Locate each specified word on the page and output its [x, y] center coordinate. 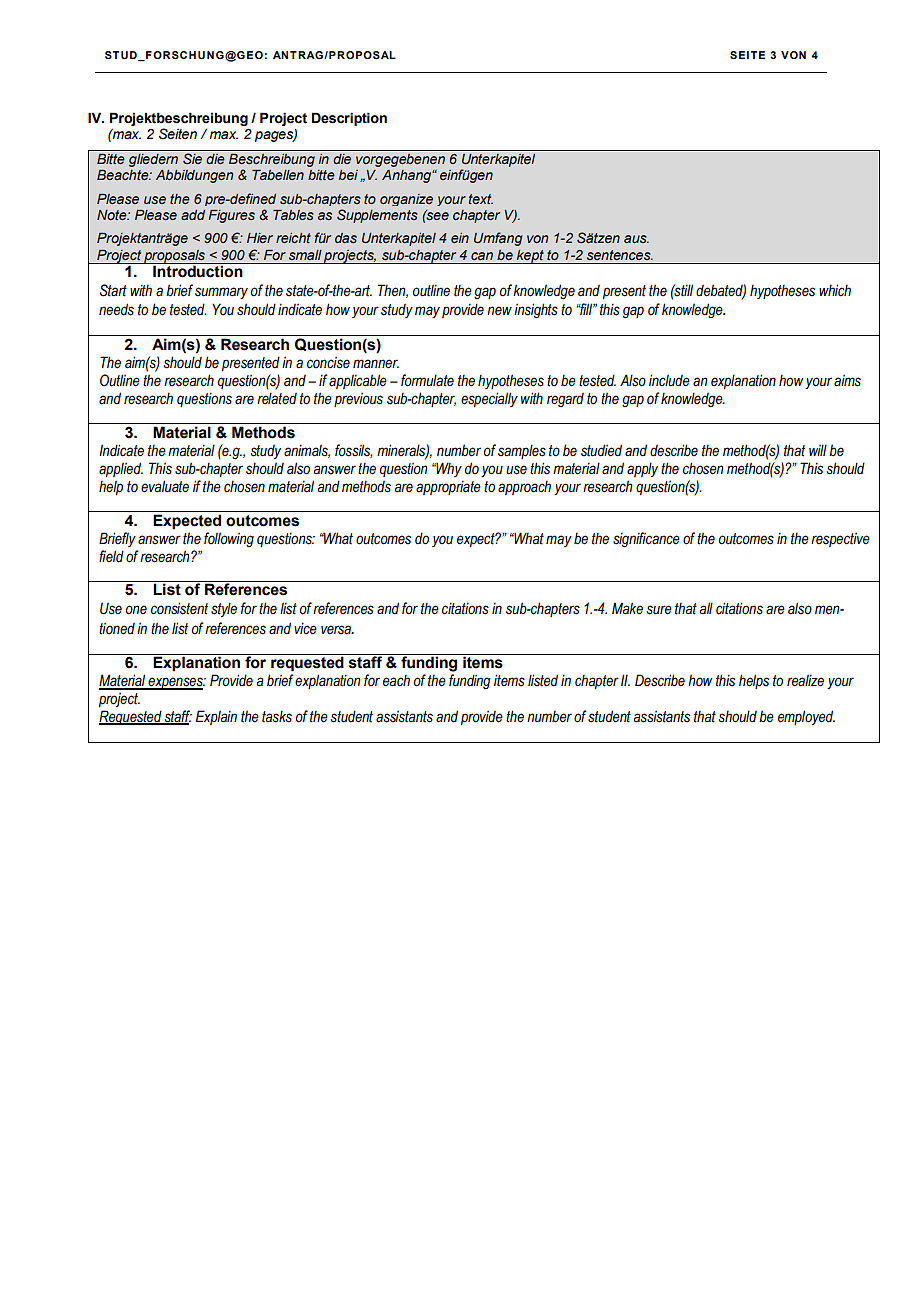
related [277, 398]
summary [221, 293]
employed [806, 717]
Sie [192, 158]
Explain [216, 717]
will [818, 450]
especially [489, 399]
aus [636, 239]
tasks [277, 717]
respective [840, 539]
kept [530, 256]
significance [646, 539]
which [835, 290]
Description [349, 119]
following [229, 539]
